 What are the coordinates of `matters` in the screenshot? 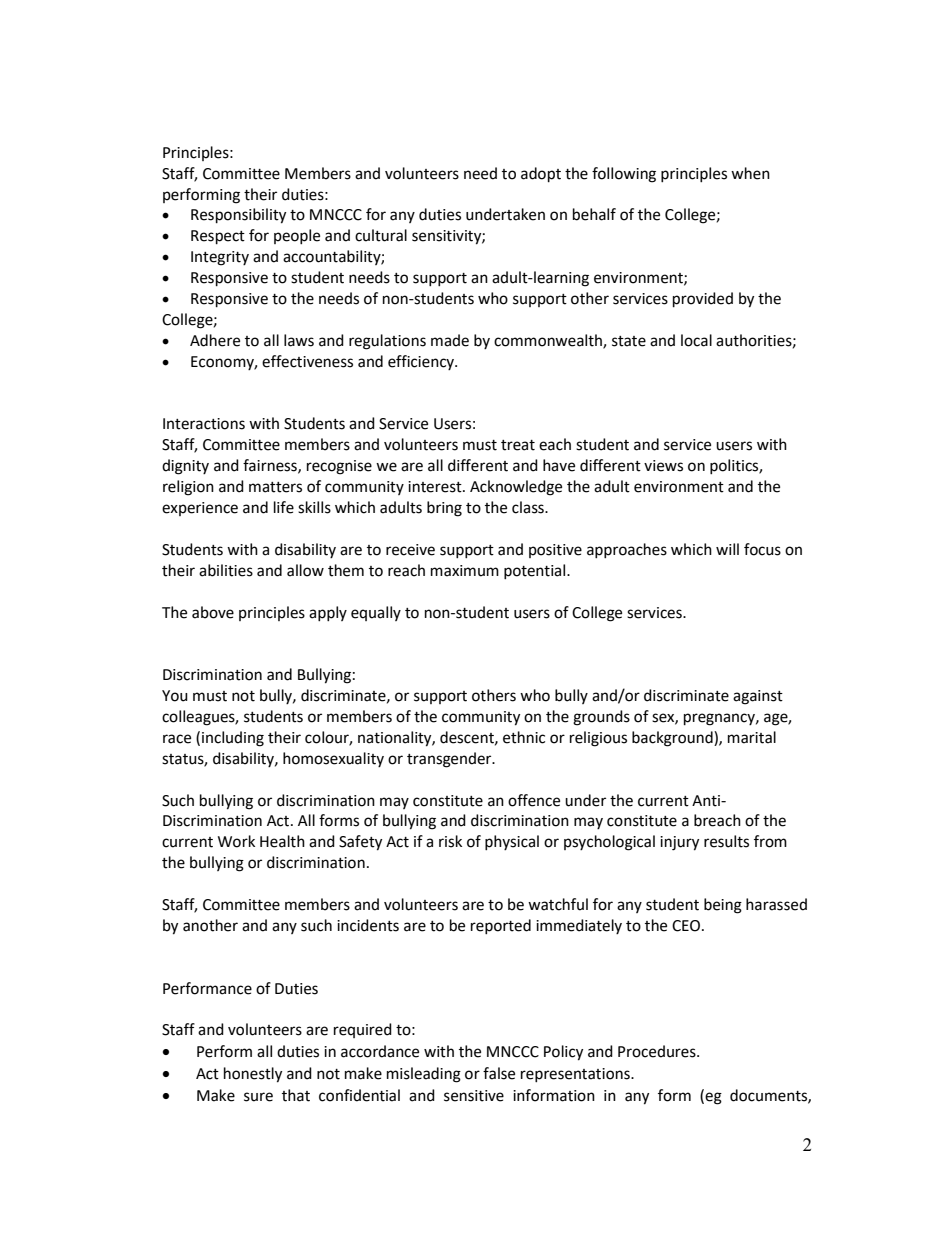 It's located at (275, 487).
